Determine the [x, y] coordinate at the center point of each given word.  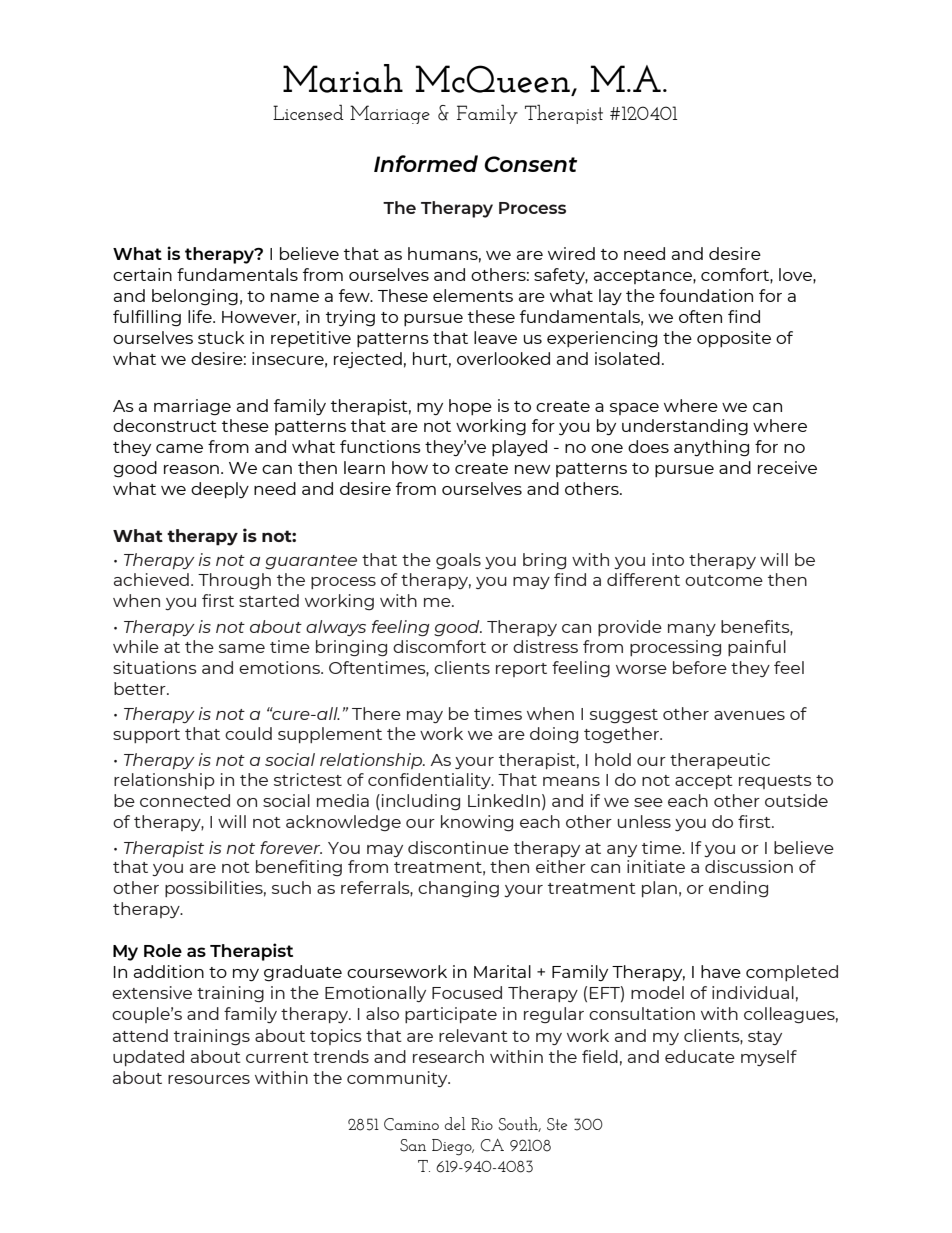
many [692, 630]
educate [700, 1056]
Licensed [308, 112]
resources [209, 1079]
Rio [482, 1124]
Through [234, 581]
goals [458, 561]
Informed [426, 163]
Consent [530, 164]
